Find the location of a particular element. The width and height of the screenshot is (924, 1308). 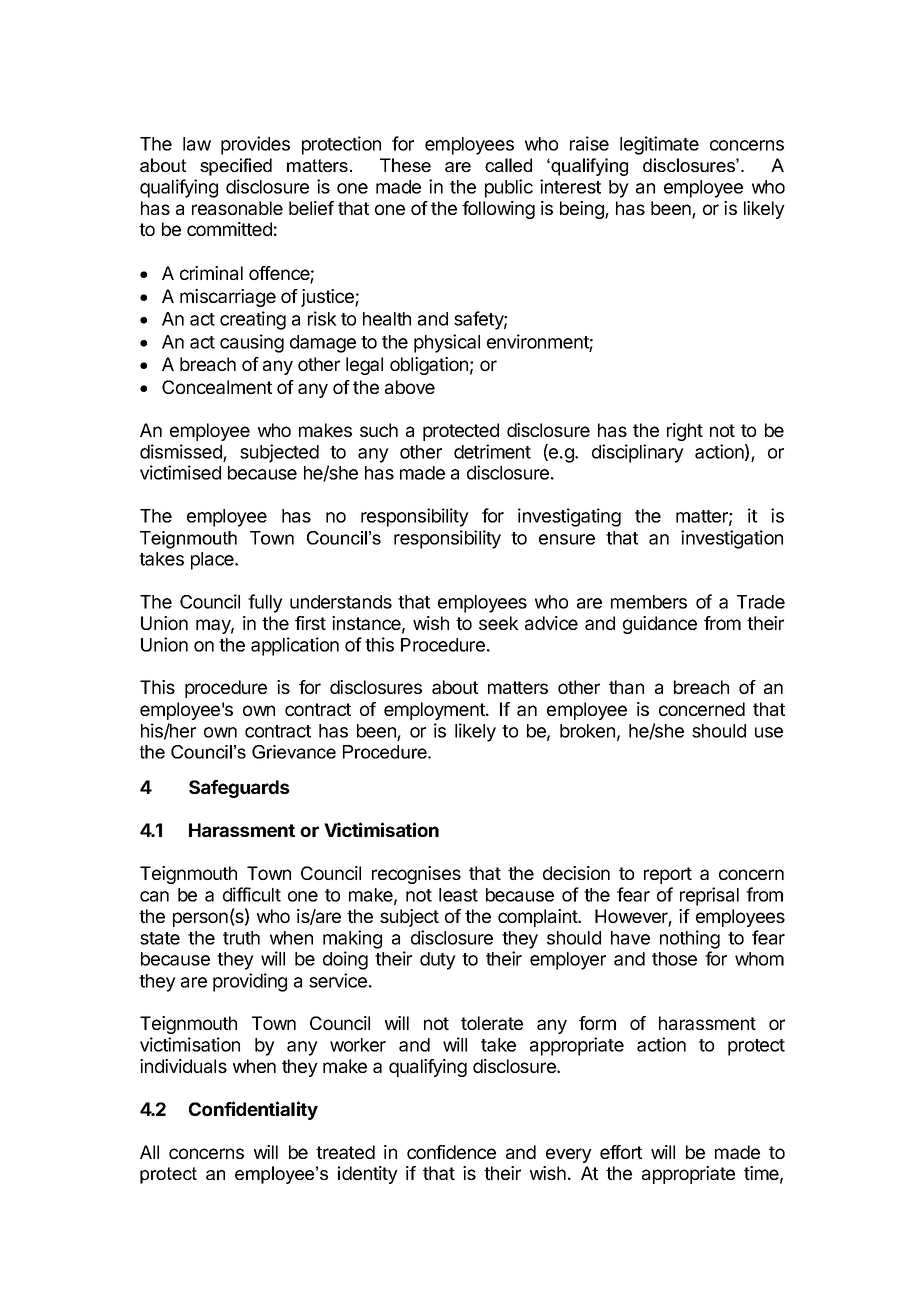

recognises is located at coordinates (416, 875).
